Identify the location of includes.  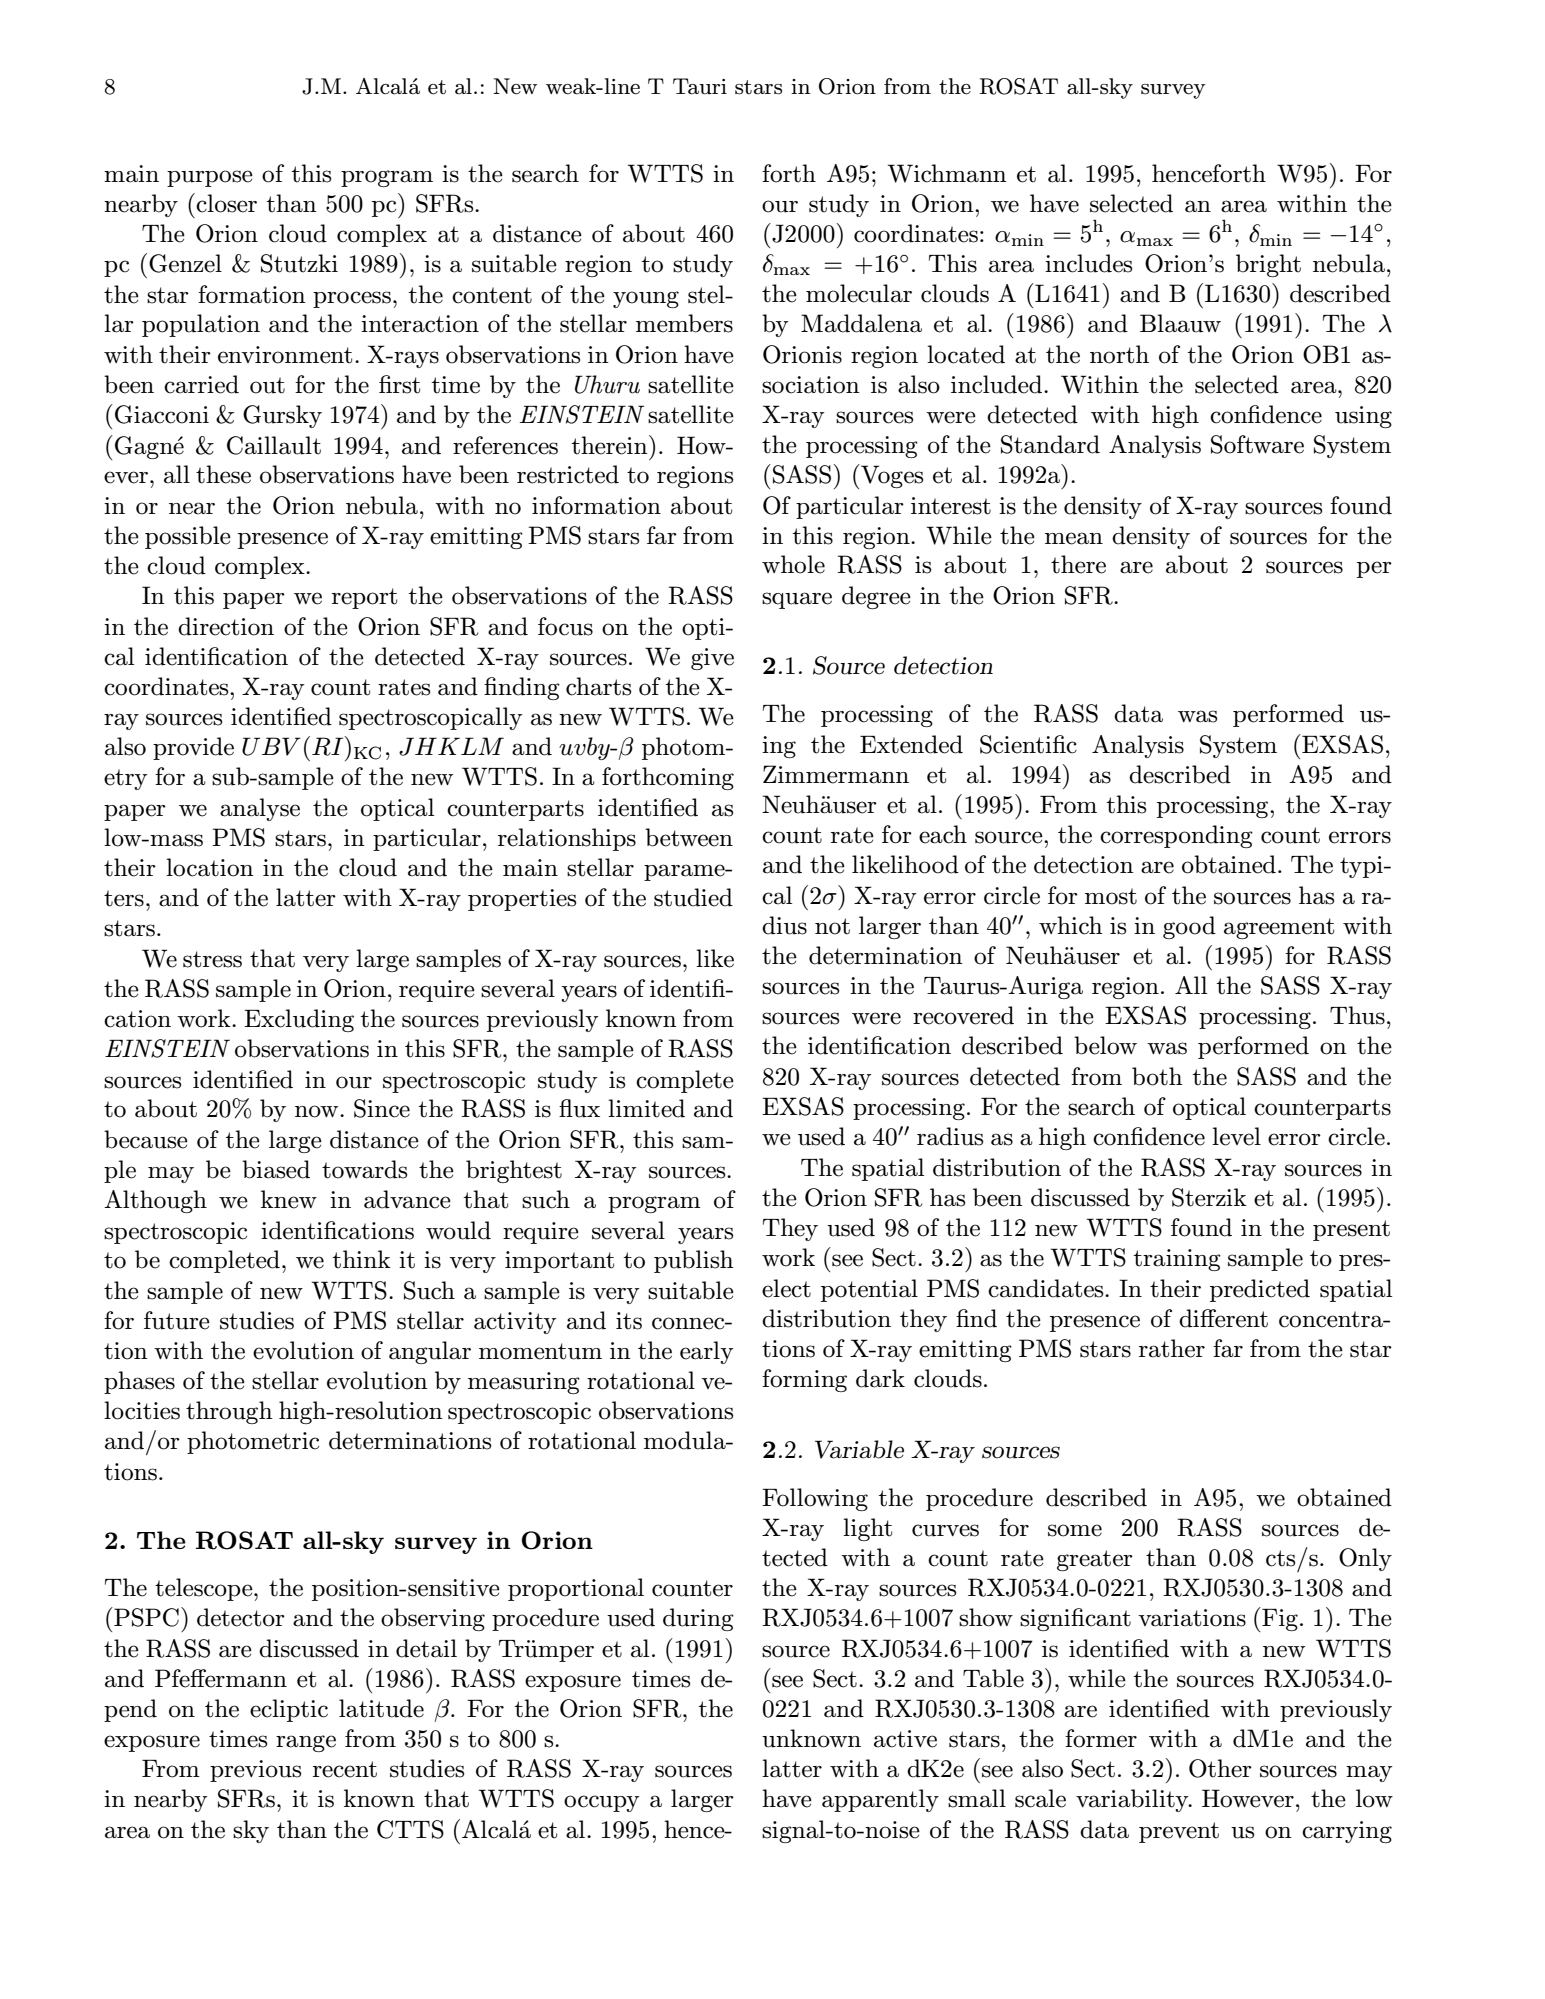
(1088, 263).
